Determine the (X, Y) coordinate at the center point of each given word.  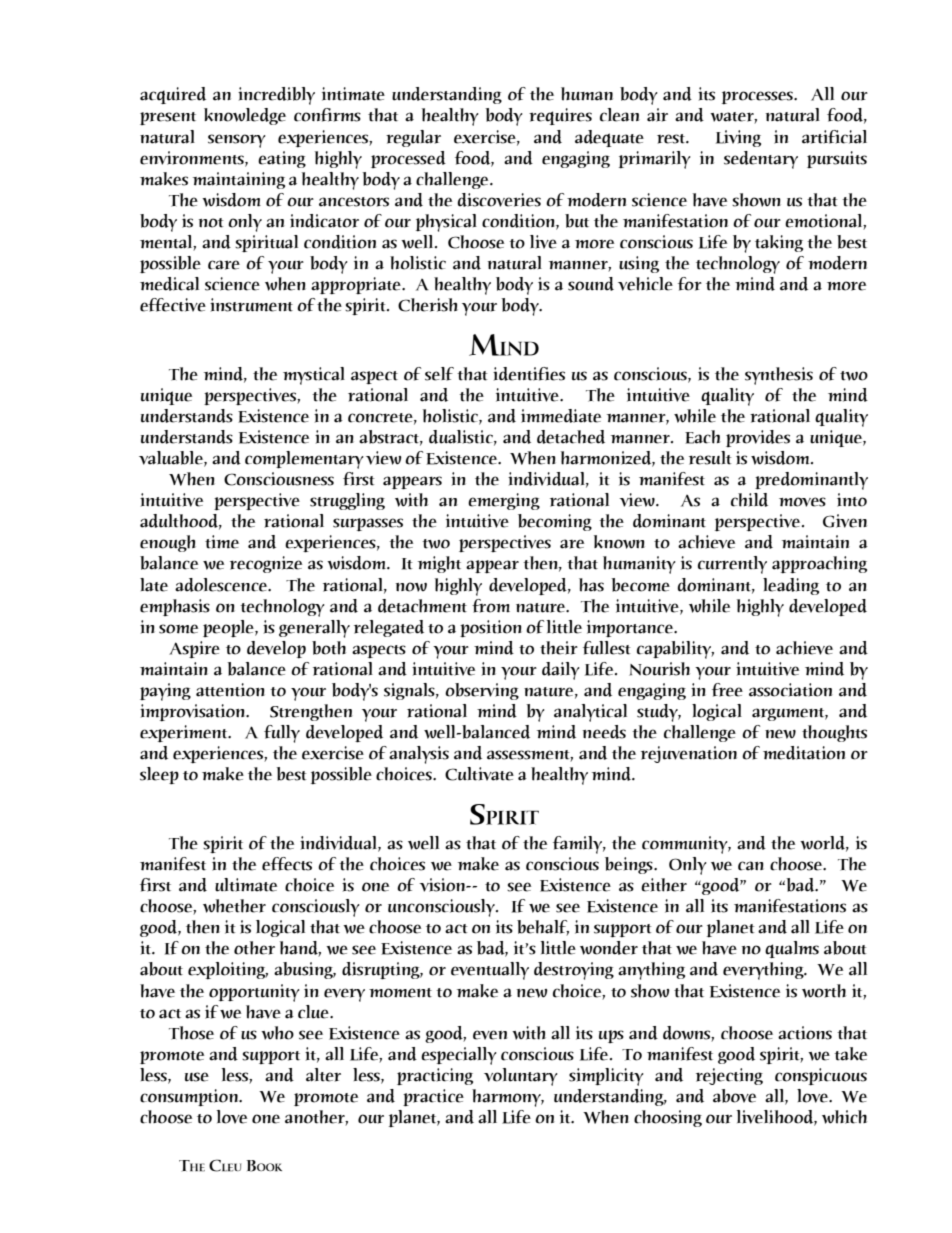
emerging (504, 501)
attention (230, 690)
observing (482, 691)
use (197, 1077)
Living (738, 138)
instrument (251, 305)
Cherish (427, 305)
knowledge (245, 116)
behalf (543, 928)
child (749, 500)
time (222, 542)
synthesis (779, 376)
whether (234, 906)
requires (560, 116)
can (751, 866)
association (790, 690)
